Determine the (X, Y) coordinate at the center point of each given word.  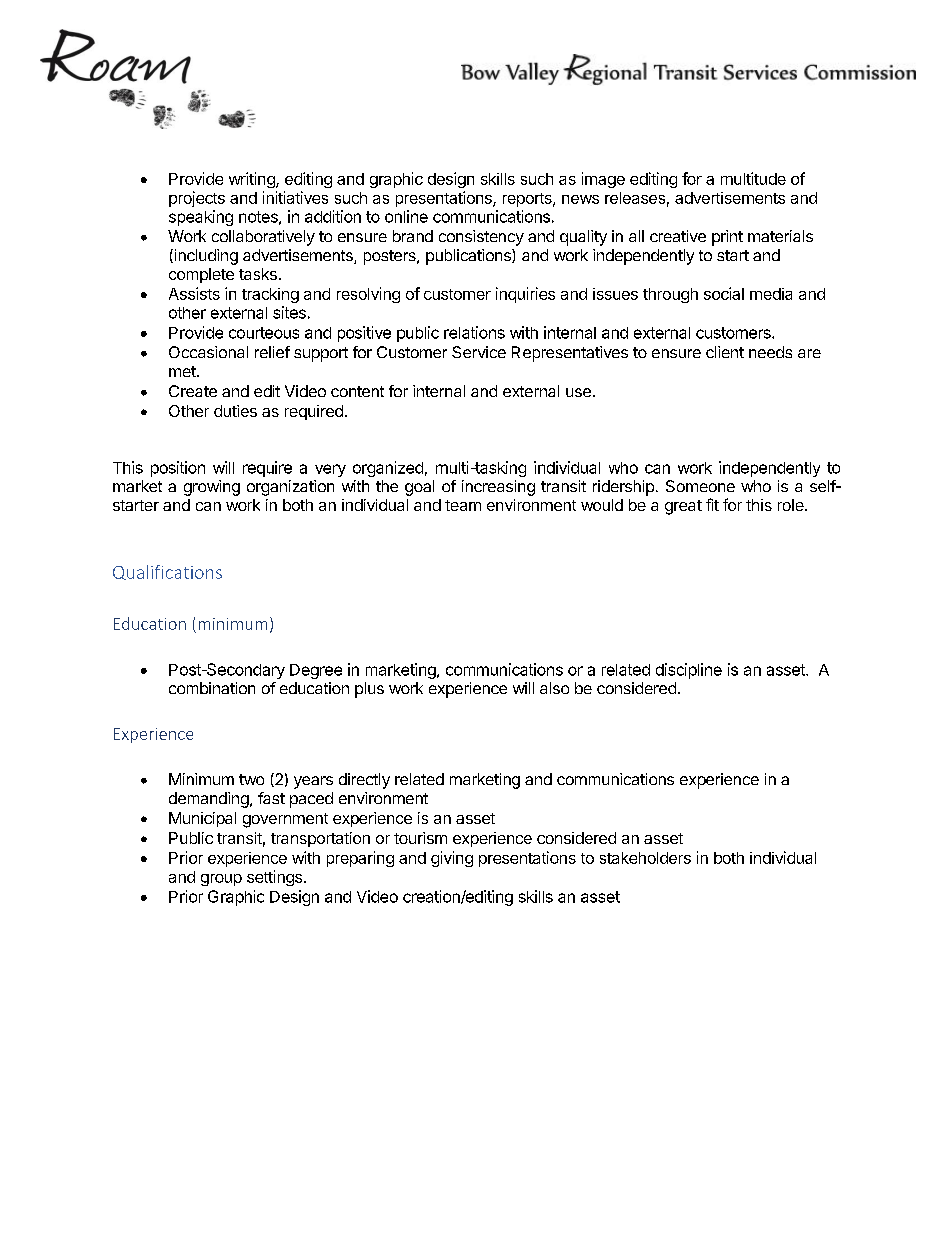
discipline (689, 671)
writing (253, 180)
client (725, 352)
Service (479, 352)
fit (712, 504)
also (554, 688)
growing (212, 488)
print (727, 238)
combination (212, 688)
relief (272, 352)
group (221, 880)
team (463, 505)
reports (528, 200)
